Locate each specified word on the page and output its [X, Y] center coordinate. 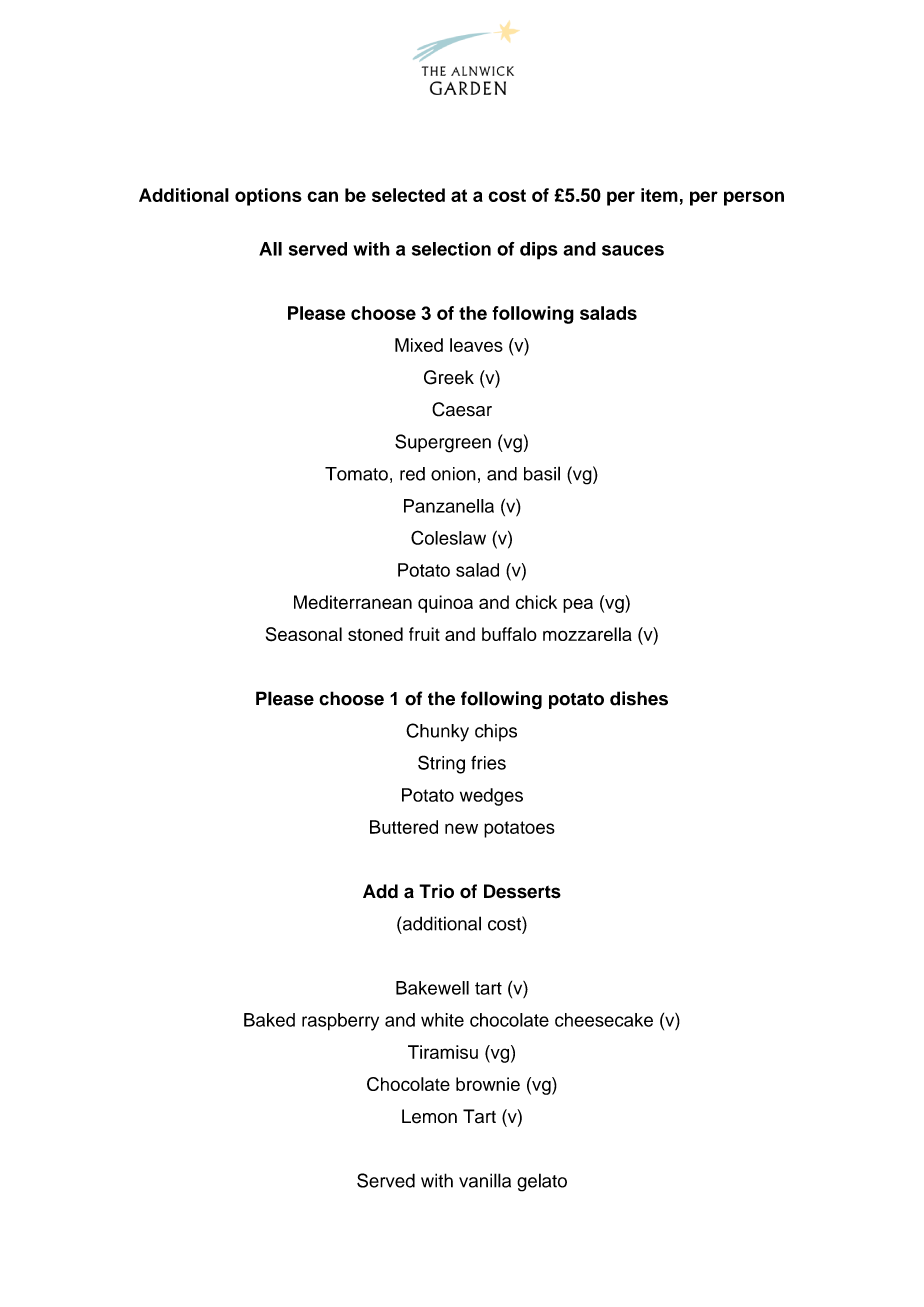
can [322, 196]
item [659, 195]
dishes [639, 698]
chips [496, 732]
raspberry [340, 1022]
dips [539, 251]
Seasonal [304, 634]
